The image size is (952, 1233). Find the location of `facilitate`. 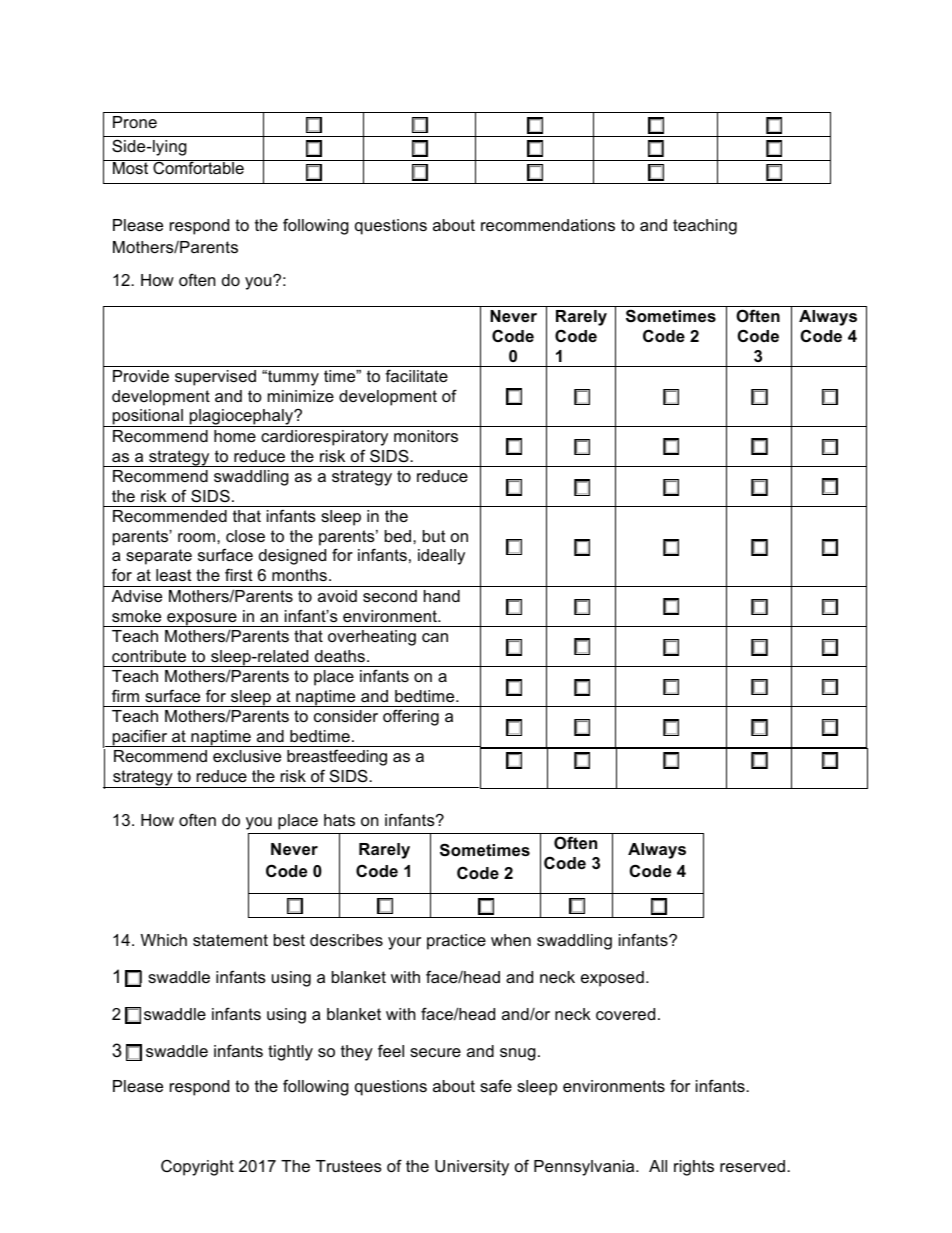

facilitate is located at coordinates (416, 375).
